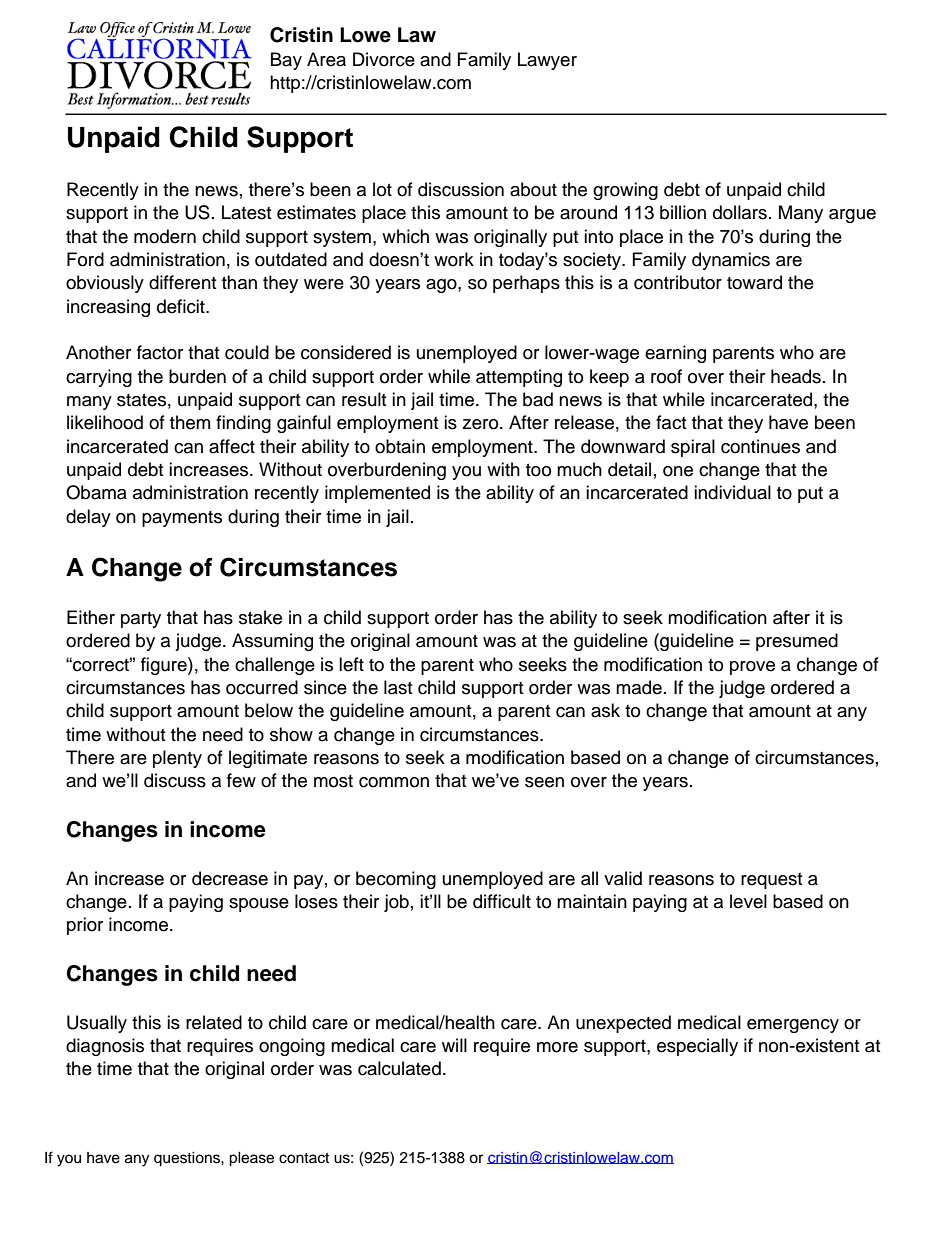 The image size is (952, 1233). What do you see at coordinates (230, 878) in the image?
I see `decrease` at bounding box center [230, 878].
